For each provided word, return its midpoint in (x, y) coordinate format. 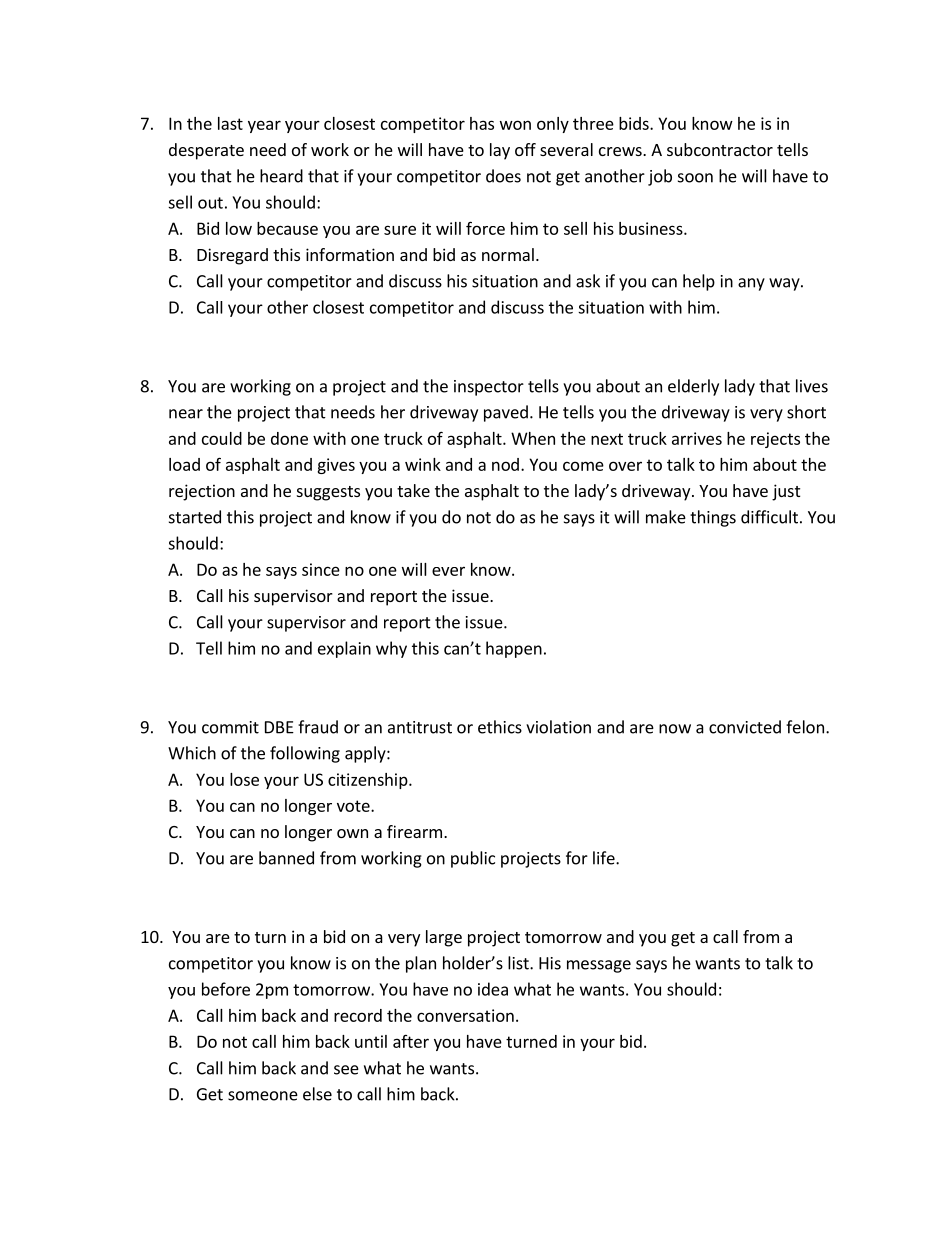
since (321, 569)
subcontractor (720, 149)
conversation (465, 1015)
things (713, 518)
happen (514, 649)
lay (500, 151)
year (264, 126)
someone (263, 1096)
